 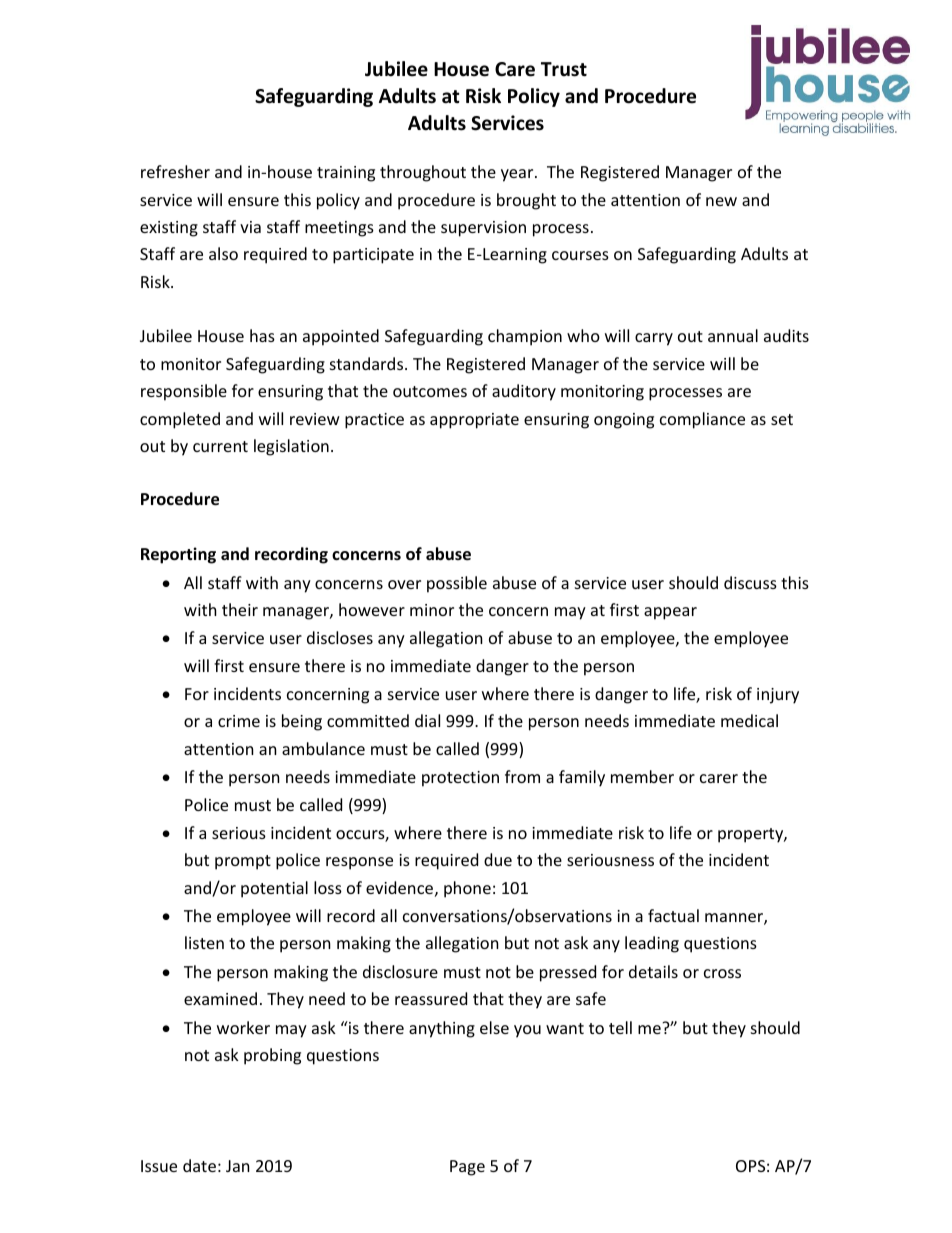 I want to click on Reporting, so click(x=178, y=555).
